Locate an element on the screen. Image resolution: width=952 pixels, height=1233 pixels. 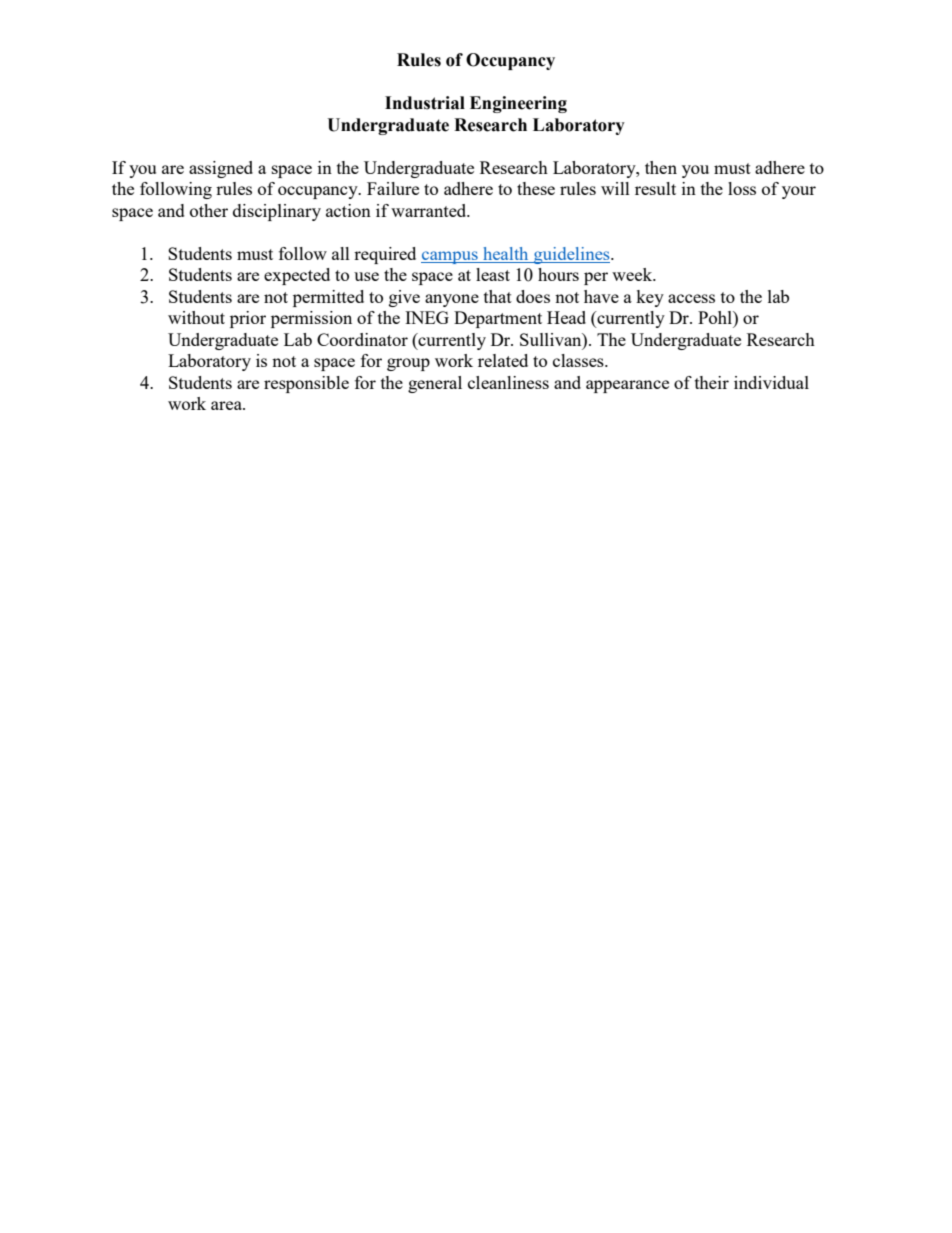
week is located at coordinates (633, 274).
